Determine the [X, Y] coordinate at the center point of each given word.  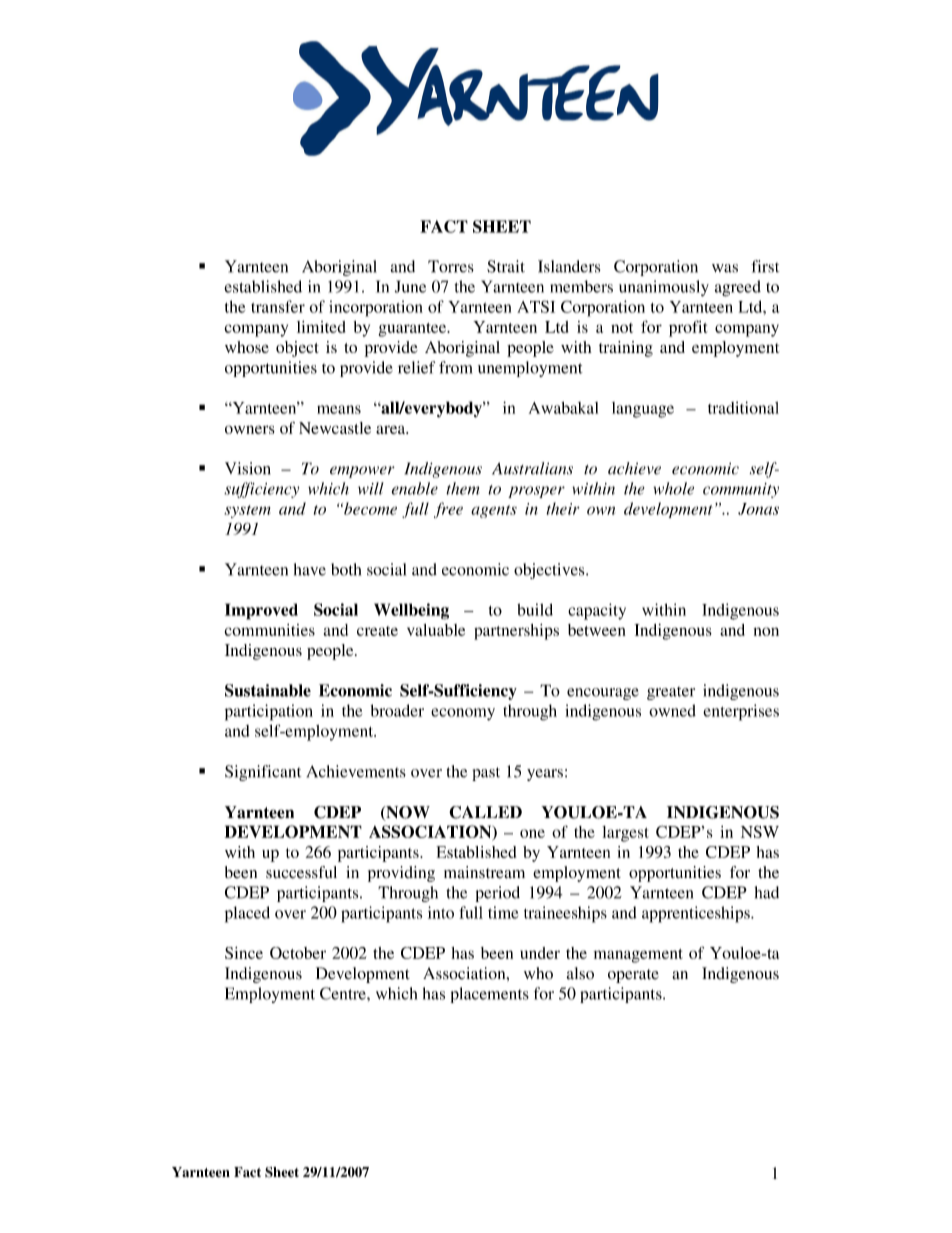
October [298, 953]
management [638, 956]
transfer [278, 306]
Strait [506, 266]
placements [490, 995]
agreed [738, 288]
